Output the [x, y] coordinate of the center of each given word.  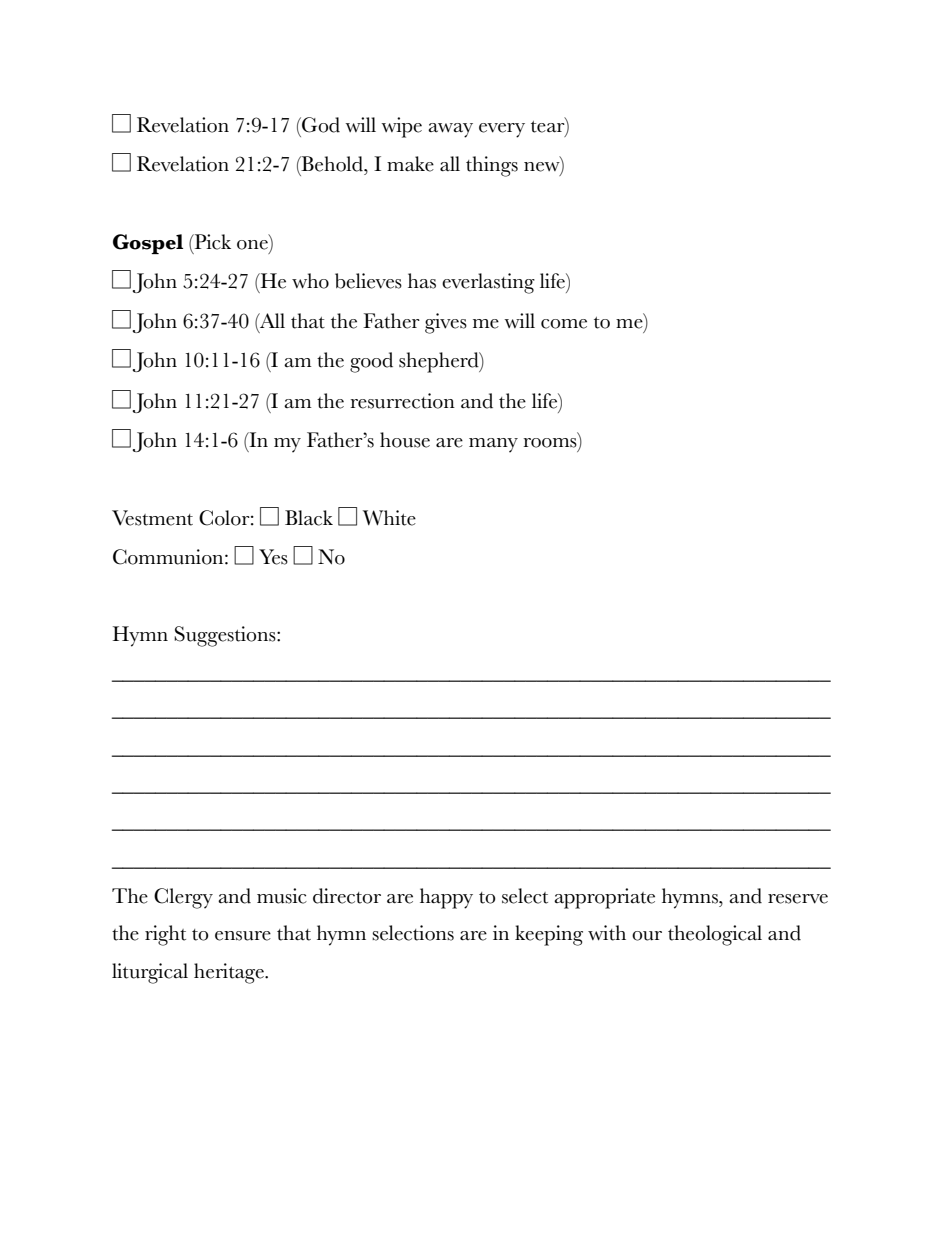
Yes [273, 557]
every [502, 130]
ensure [243, 936]
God [320, 125]
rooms [551, 444]
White [389, 518]
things [492, 166]
